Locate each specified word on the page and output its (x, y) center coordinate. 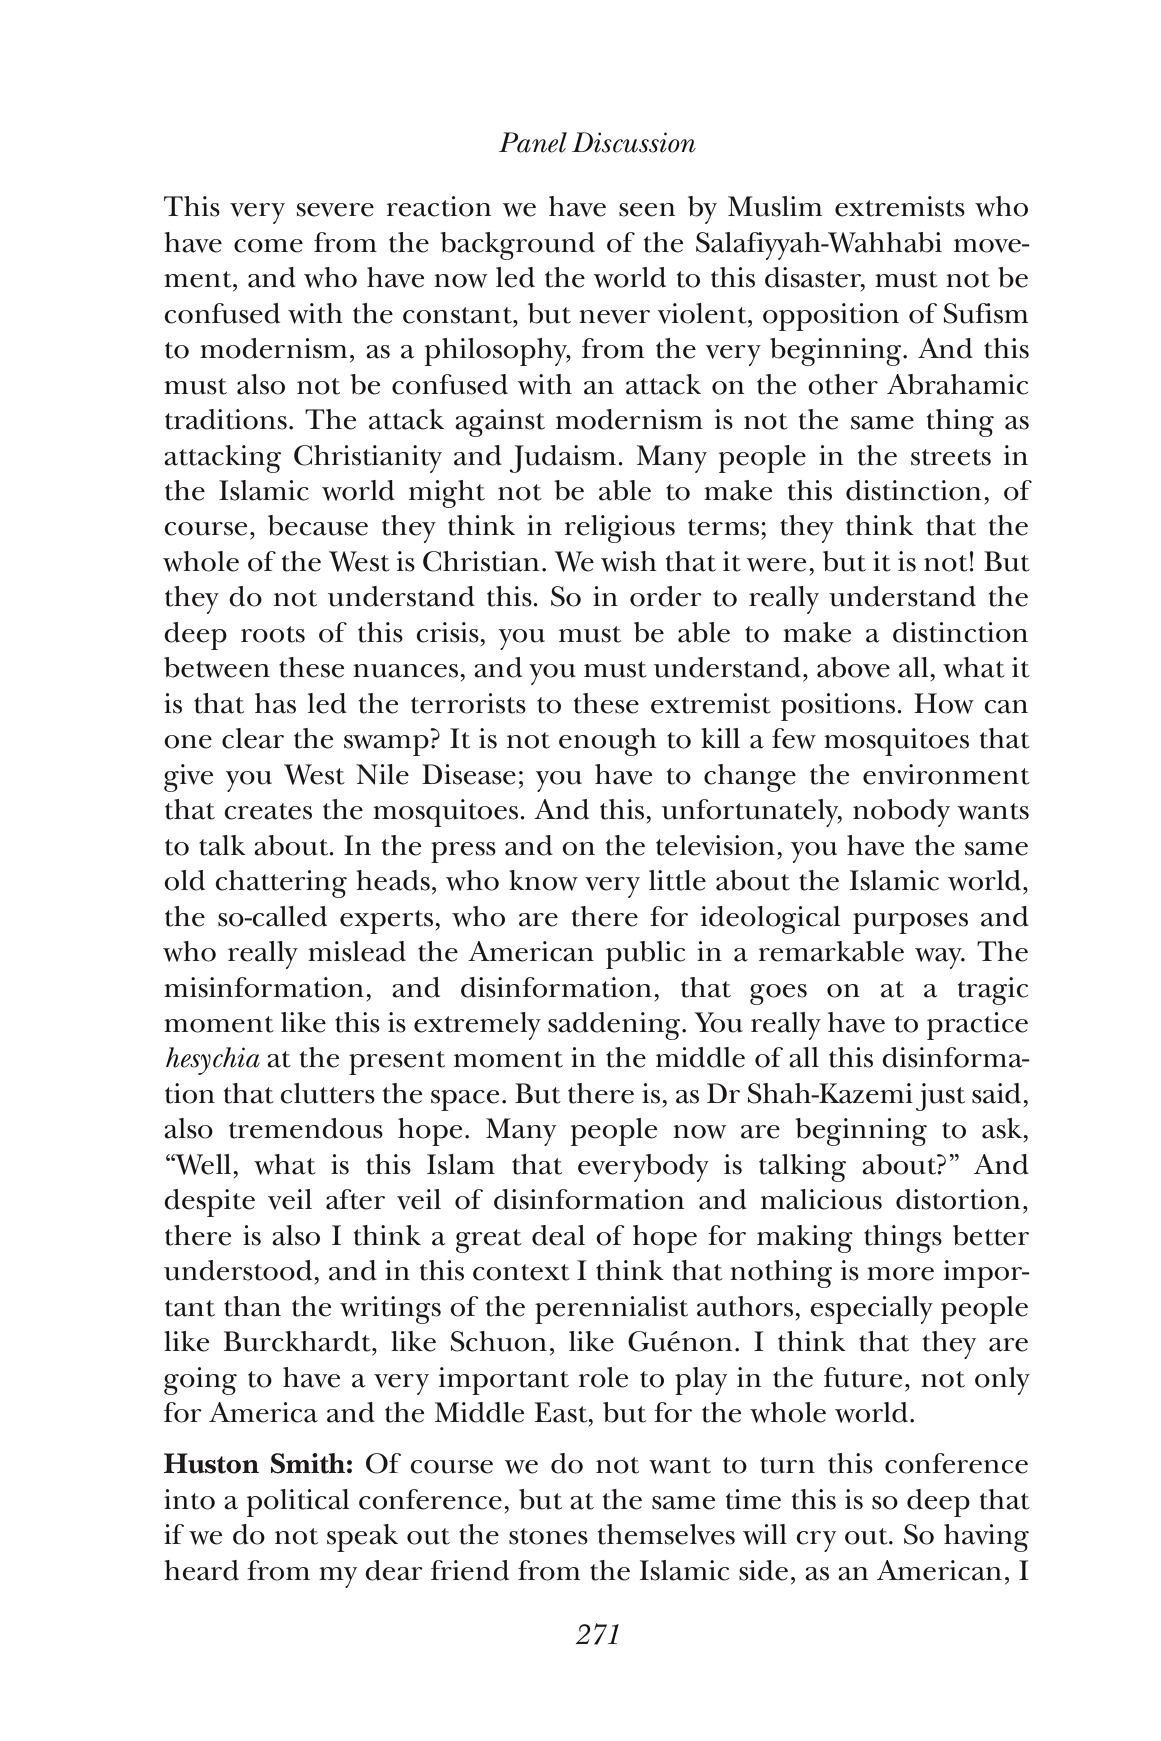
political (298, 1503)
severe (335, 210)
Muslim (775, 206)
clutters (327, 1093)
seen (647, 210)
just (940, 1097)
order (666, 596)
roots (273, 634)
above (853, 667)
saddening (615, 1026)
